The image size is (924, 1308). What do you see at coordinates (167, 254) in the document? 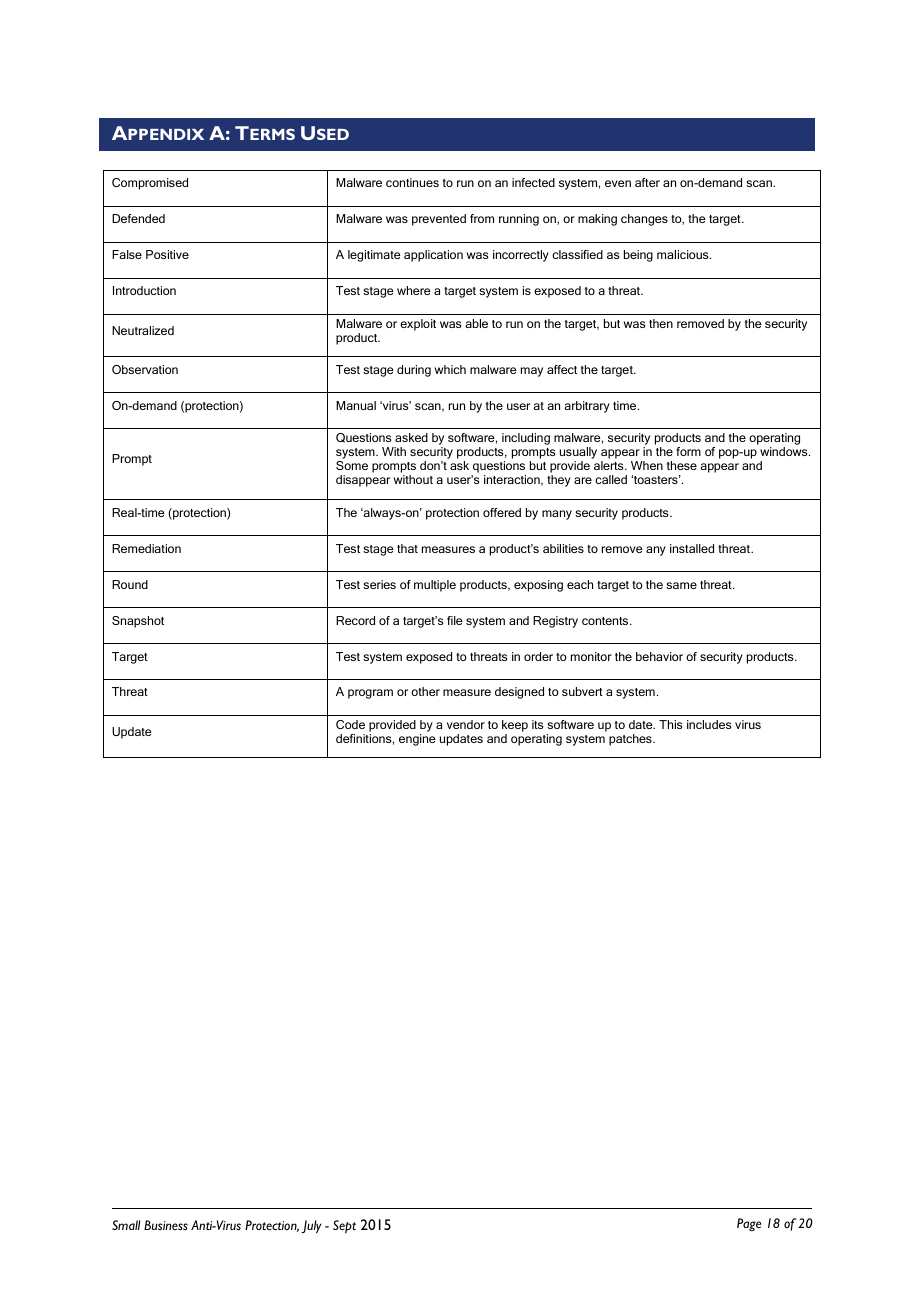
I see `Positive` at bounding box center [167, 254].
